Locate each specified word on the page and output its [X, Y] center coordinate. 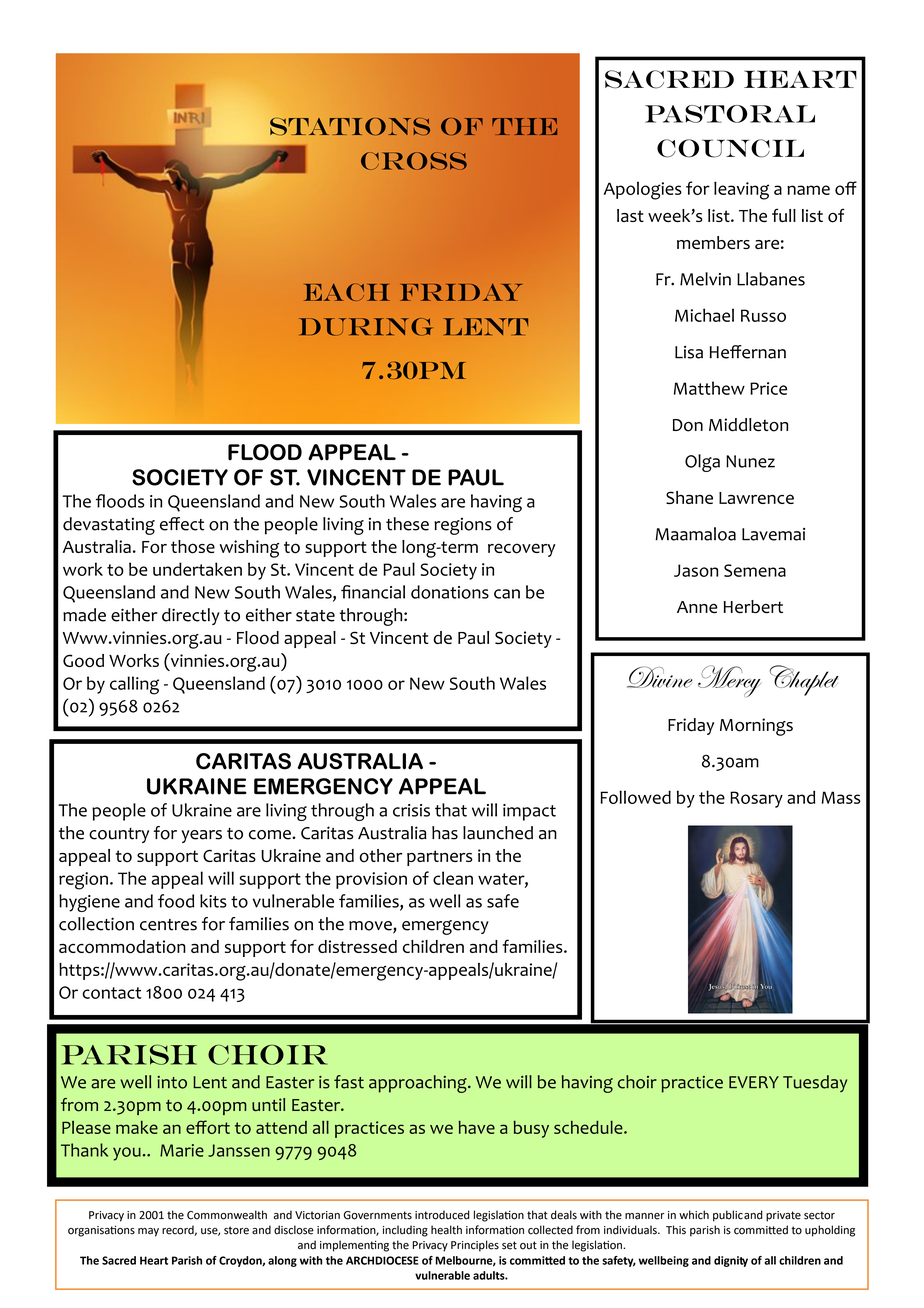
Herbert [753, 607]
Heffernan [748, 352]
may [148, 1232]
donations [450, 592]
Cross [414, 161]
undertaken [197, 569]
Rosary [756, 799]
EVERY [754, 1082]
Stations [350, 126]
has [445, 833]
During [366, 327]
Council [730, 148]
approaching [419, 1084]
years [201, 836]
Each [347, 292]
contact [111, 993]
